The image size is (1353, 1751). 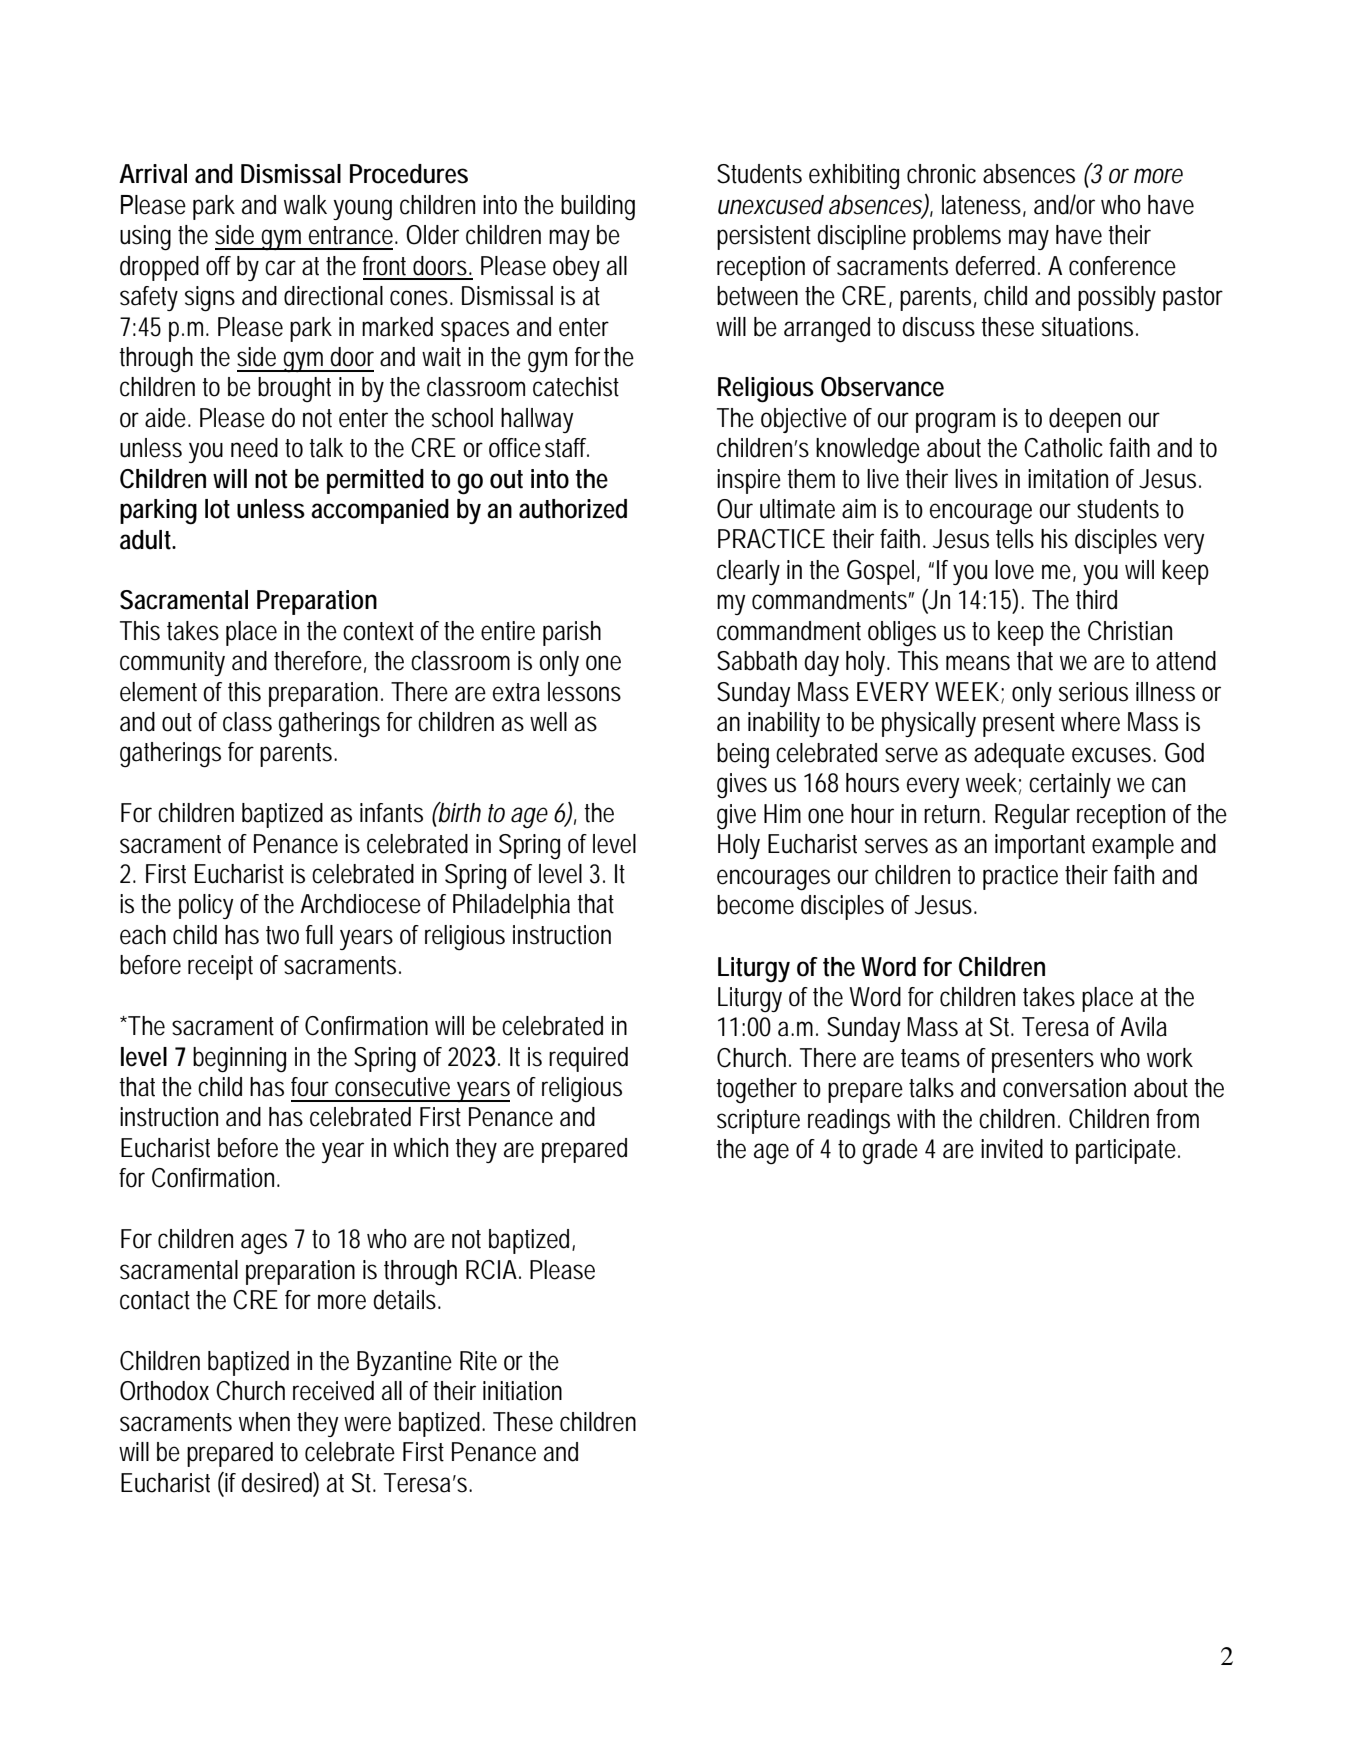 I want to click on lateness, so click(x=981, y=205).
